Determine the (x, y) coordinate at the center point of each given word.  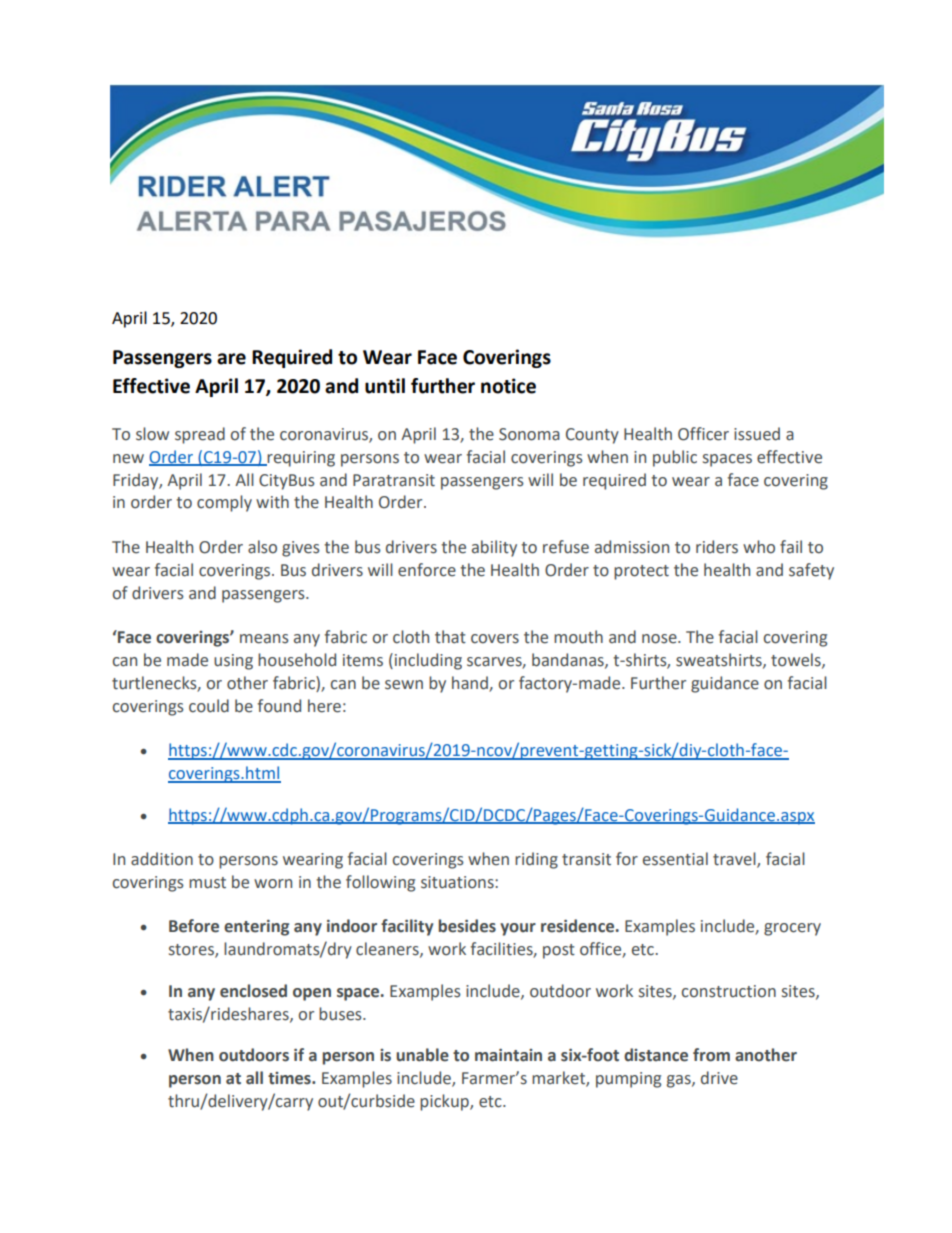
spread (200, 435)
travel (735, 860)
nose (660, 639)
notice (508, 386)
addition (162, 859)
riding (536, 860)
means (264, 639)
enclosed (253, 991)
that (450, 637)
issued (757, 434)
